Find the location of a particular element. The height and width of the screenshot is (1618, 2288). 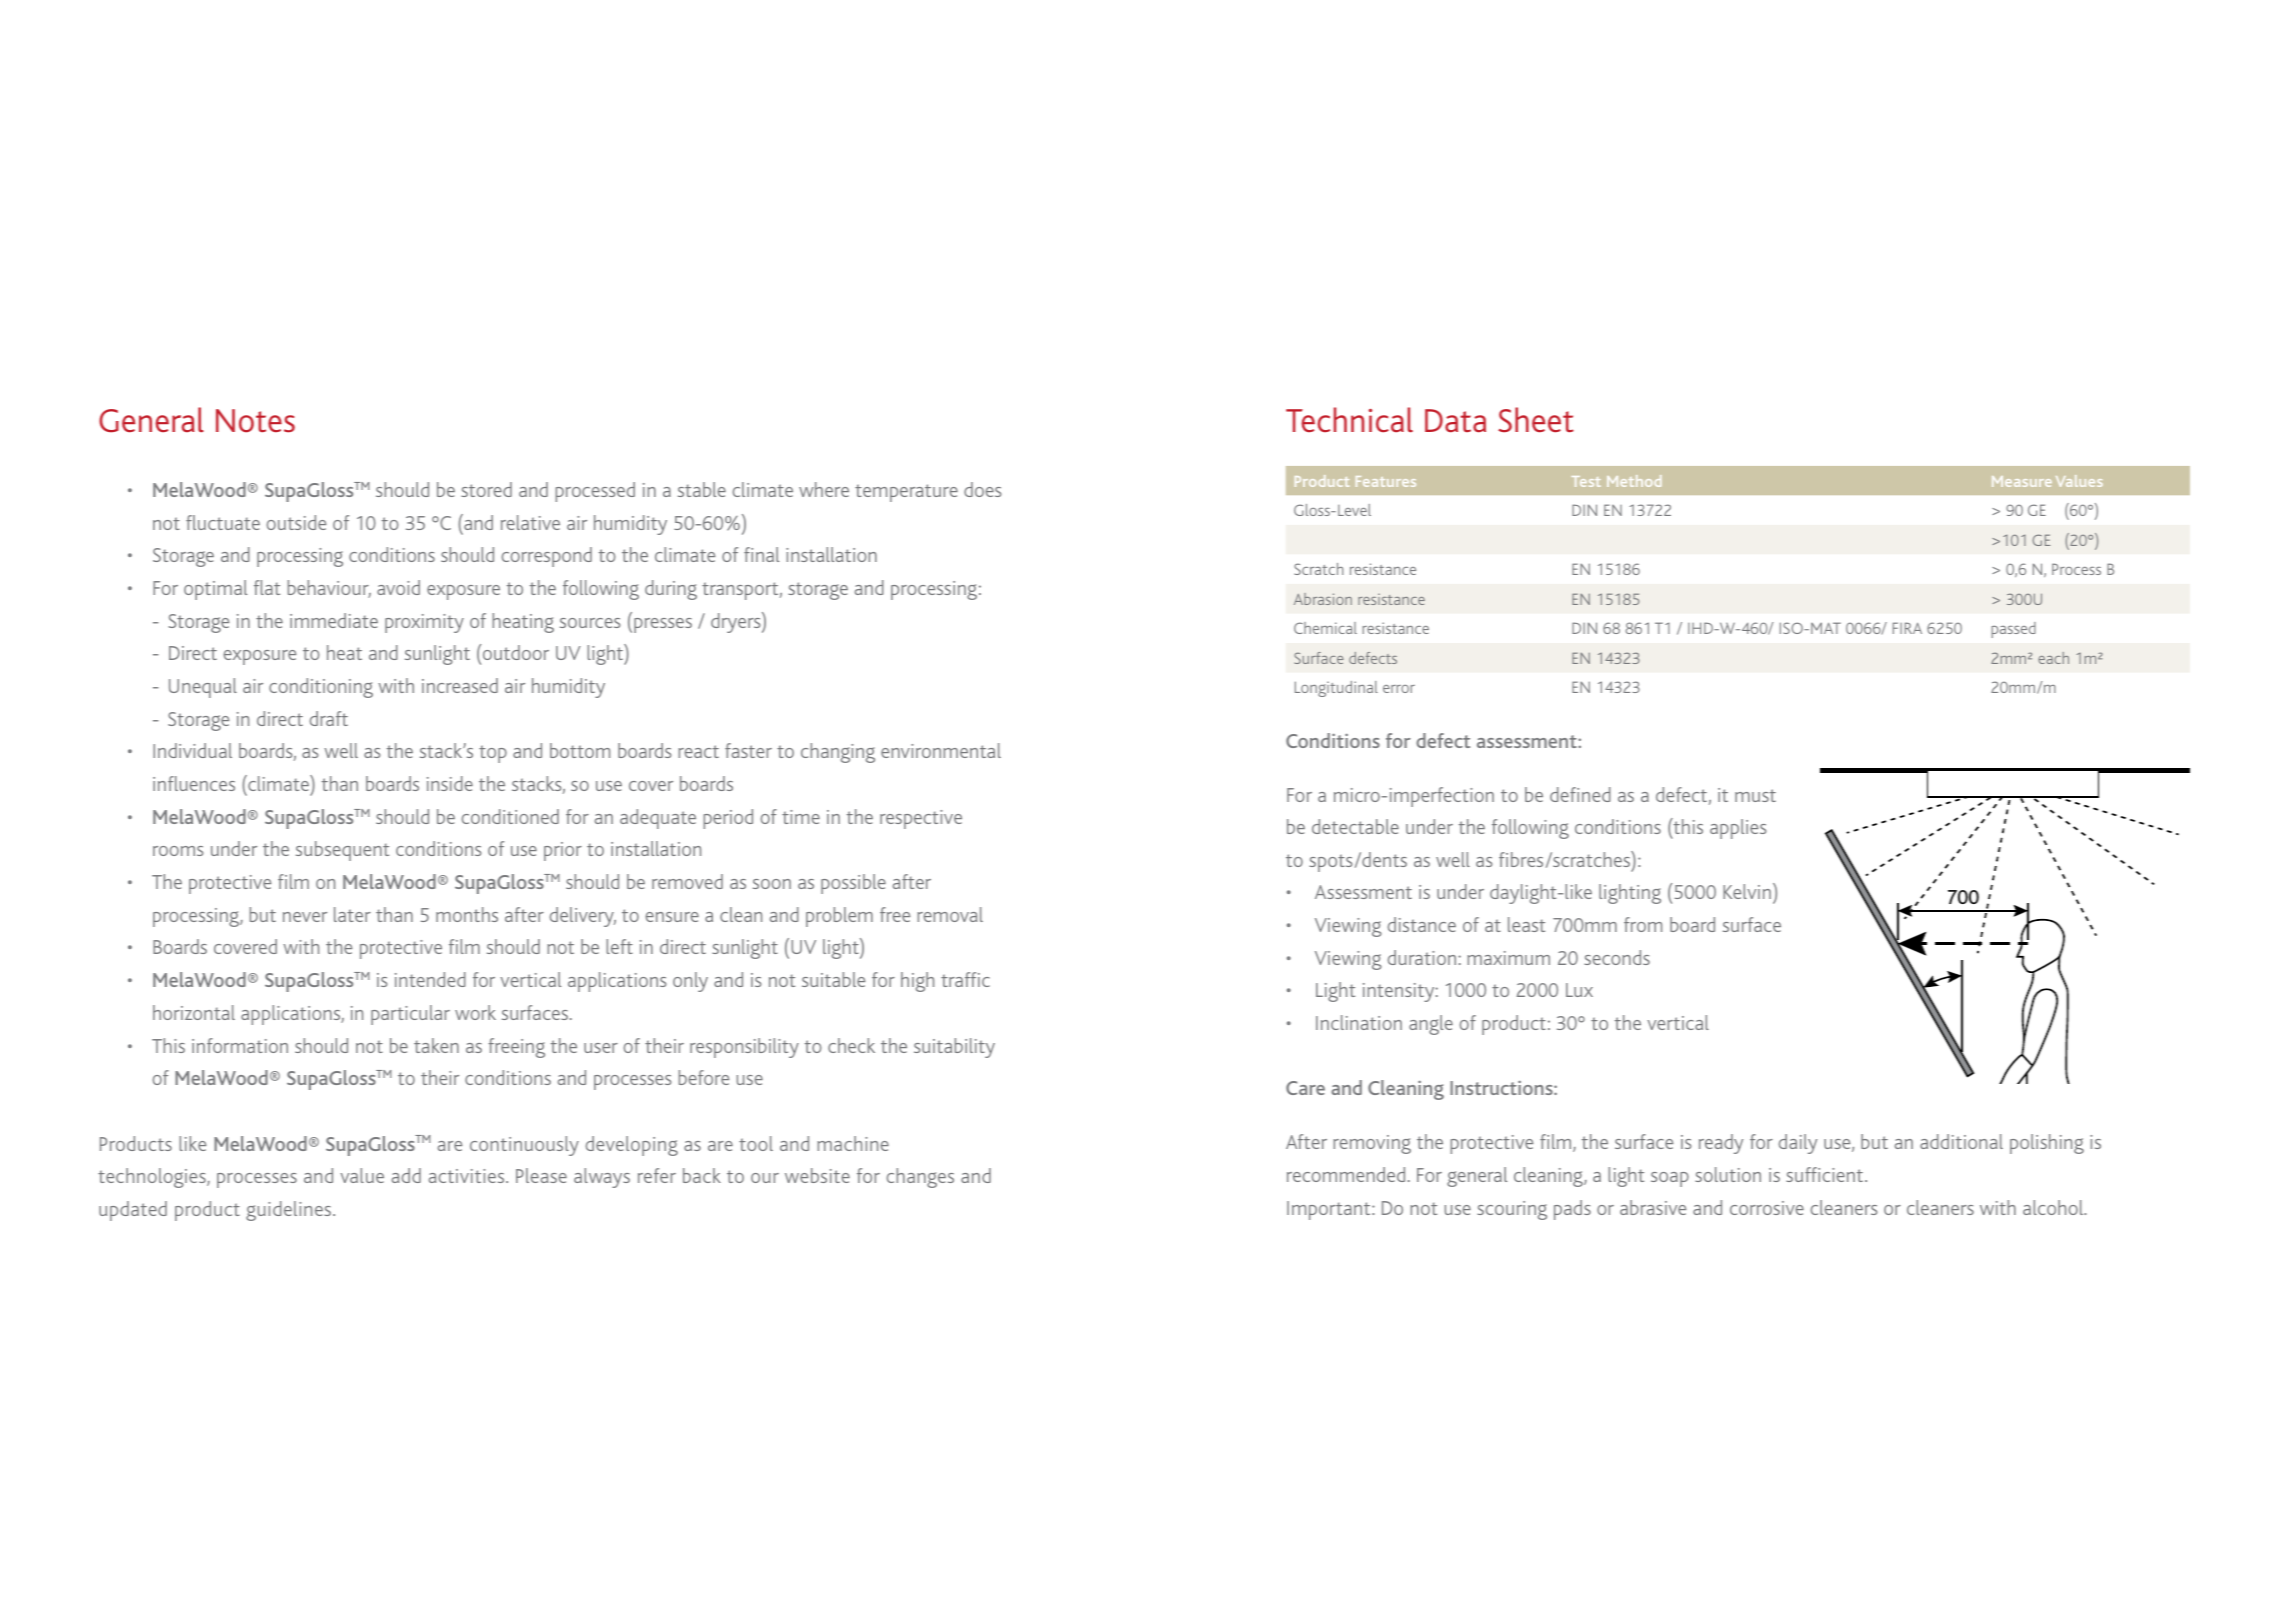

Notes is located at coordinates (255, 421).
